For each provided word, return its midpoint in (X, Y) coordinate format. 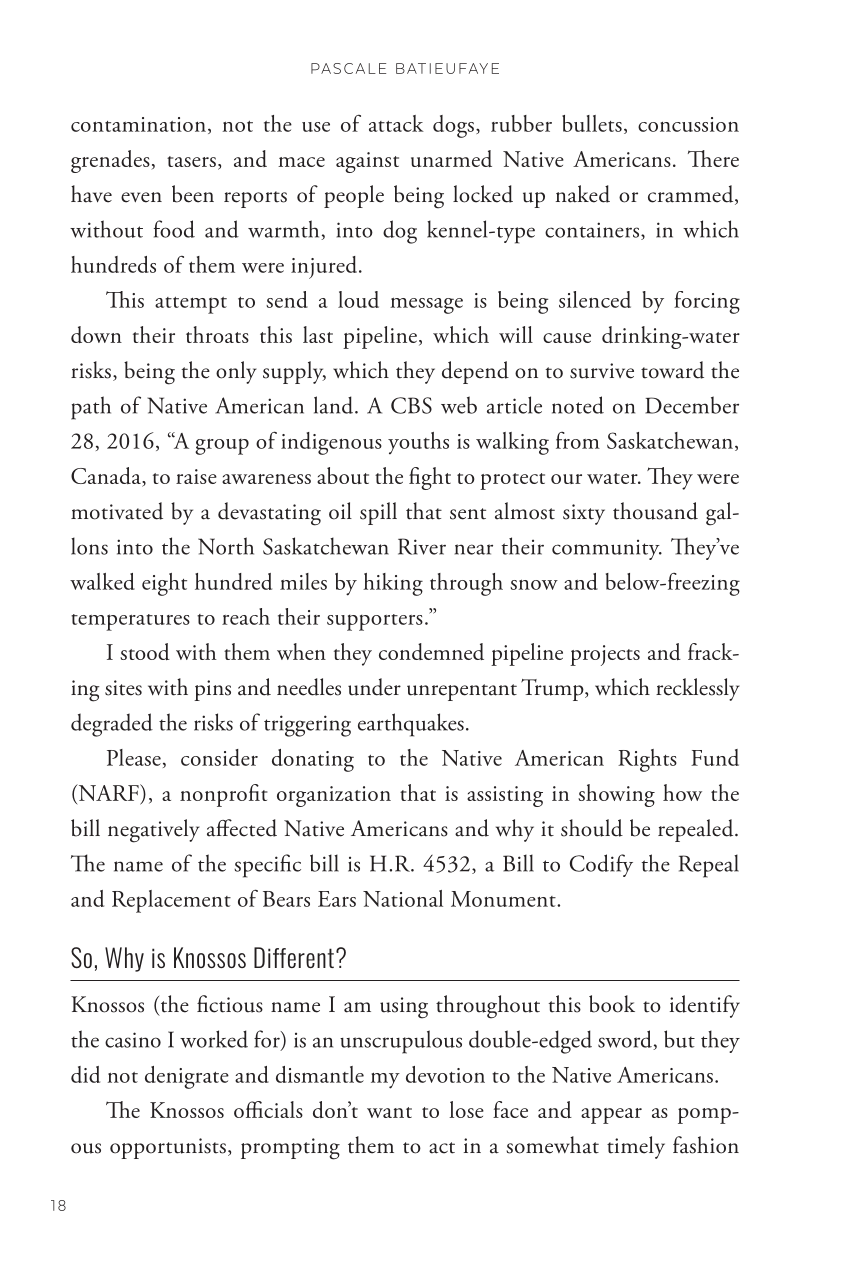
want (389, 1112)
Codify (601, 865)
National (403, 898)
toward (672, 370)
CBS (411, 405)
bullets (592, 123)
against (367, 162)
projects (605, 655)
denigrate (187, 1077)
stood (145, 651)
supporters (375, 622)
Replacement (171, 901)
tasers (191, 161)
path (91, 408)
